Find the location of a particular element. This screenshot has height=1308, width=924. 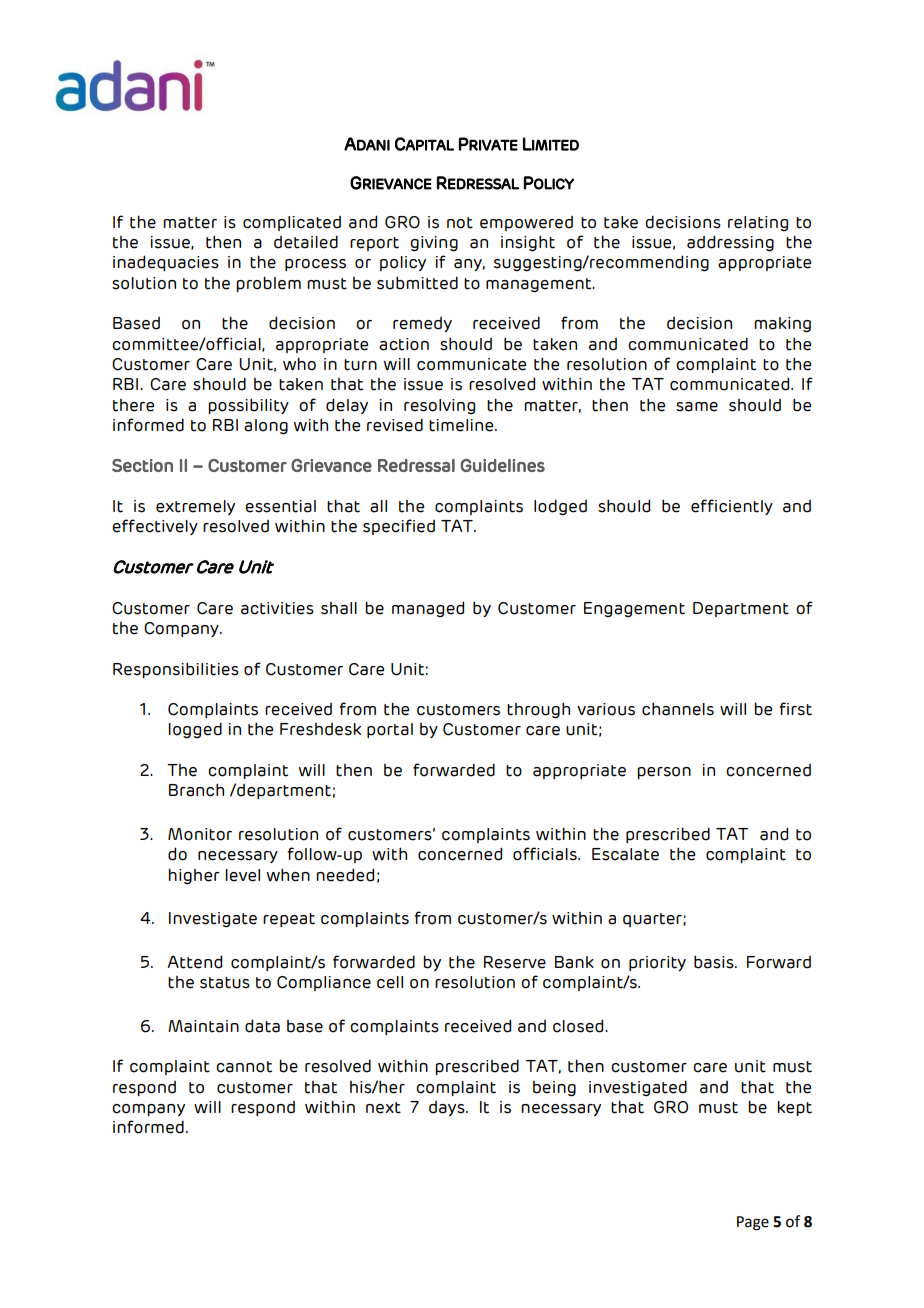

logged is located at coordinates (195, 730).
